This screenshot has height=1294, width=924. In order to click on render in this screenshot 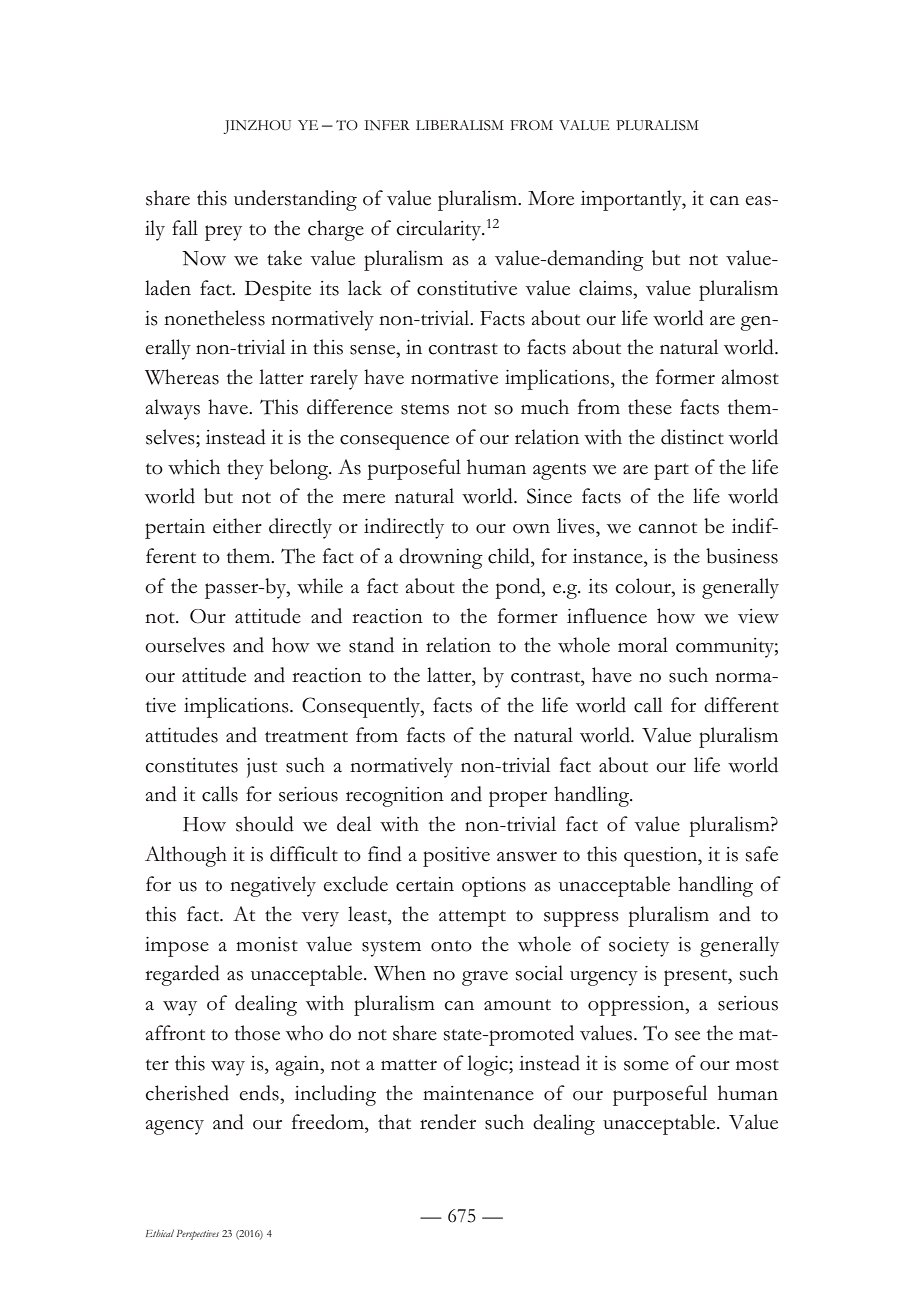, I will do `click(448, 1122)`.
